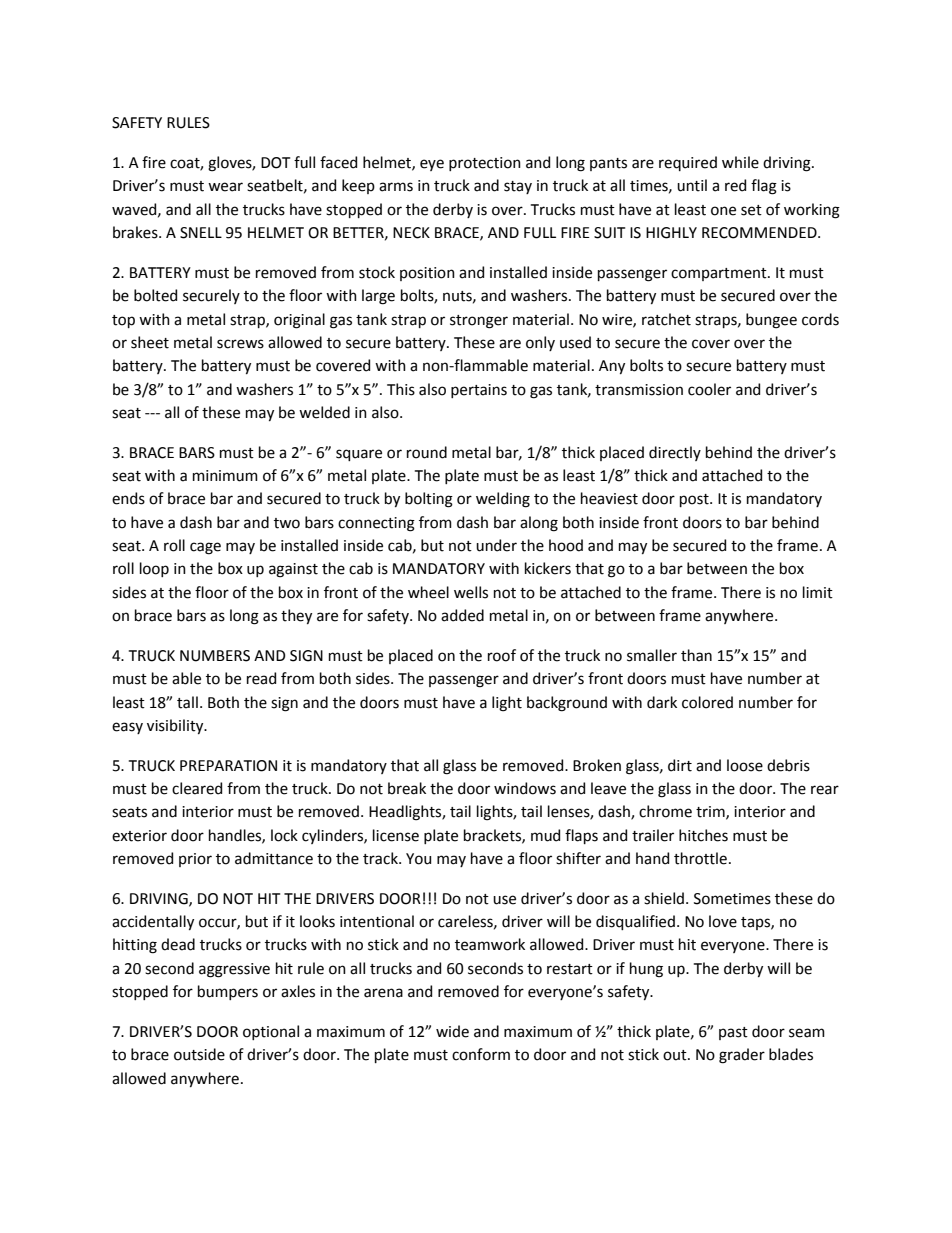 This screenshot has width=952, height=1233. I want to click on outside, so click(199, 1054).
